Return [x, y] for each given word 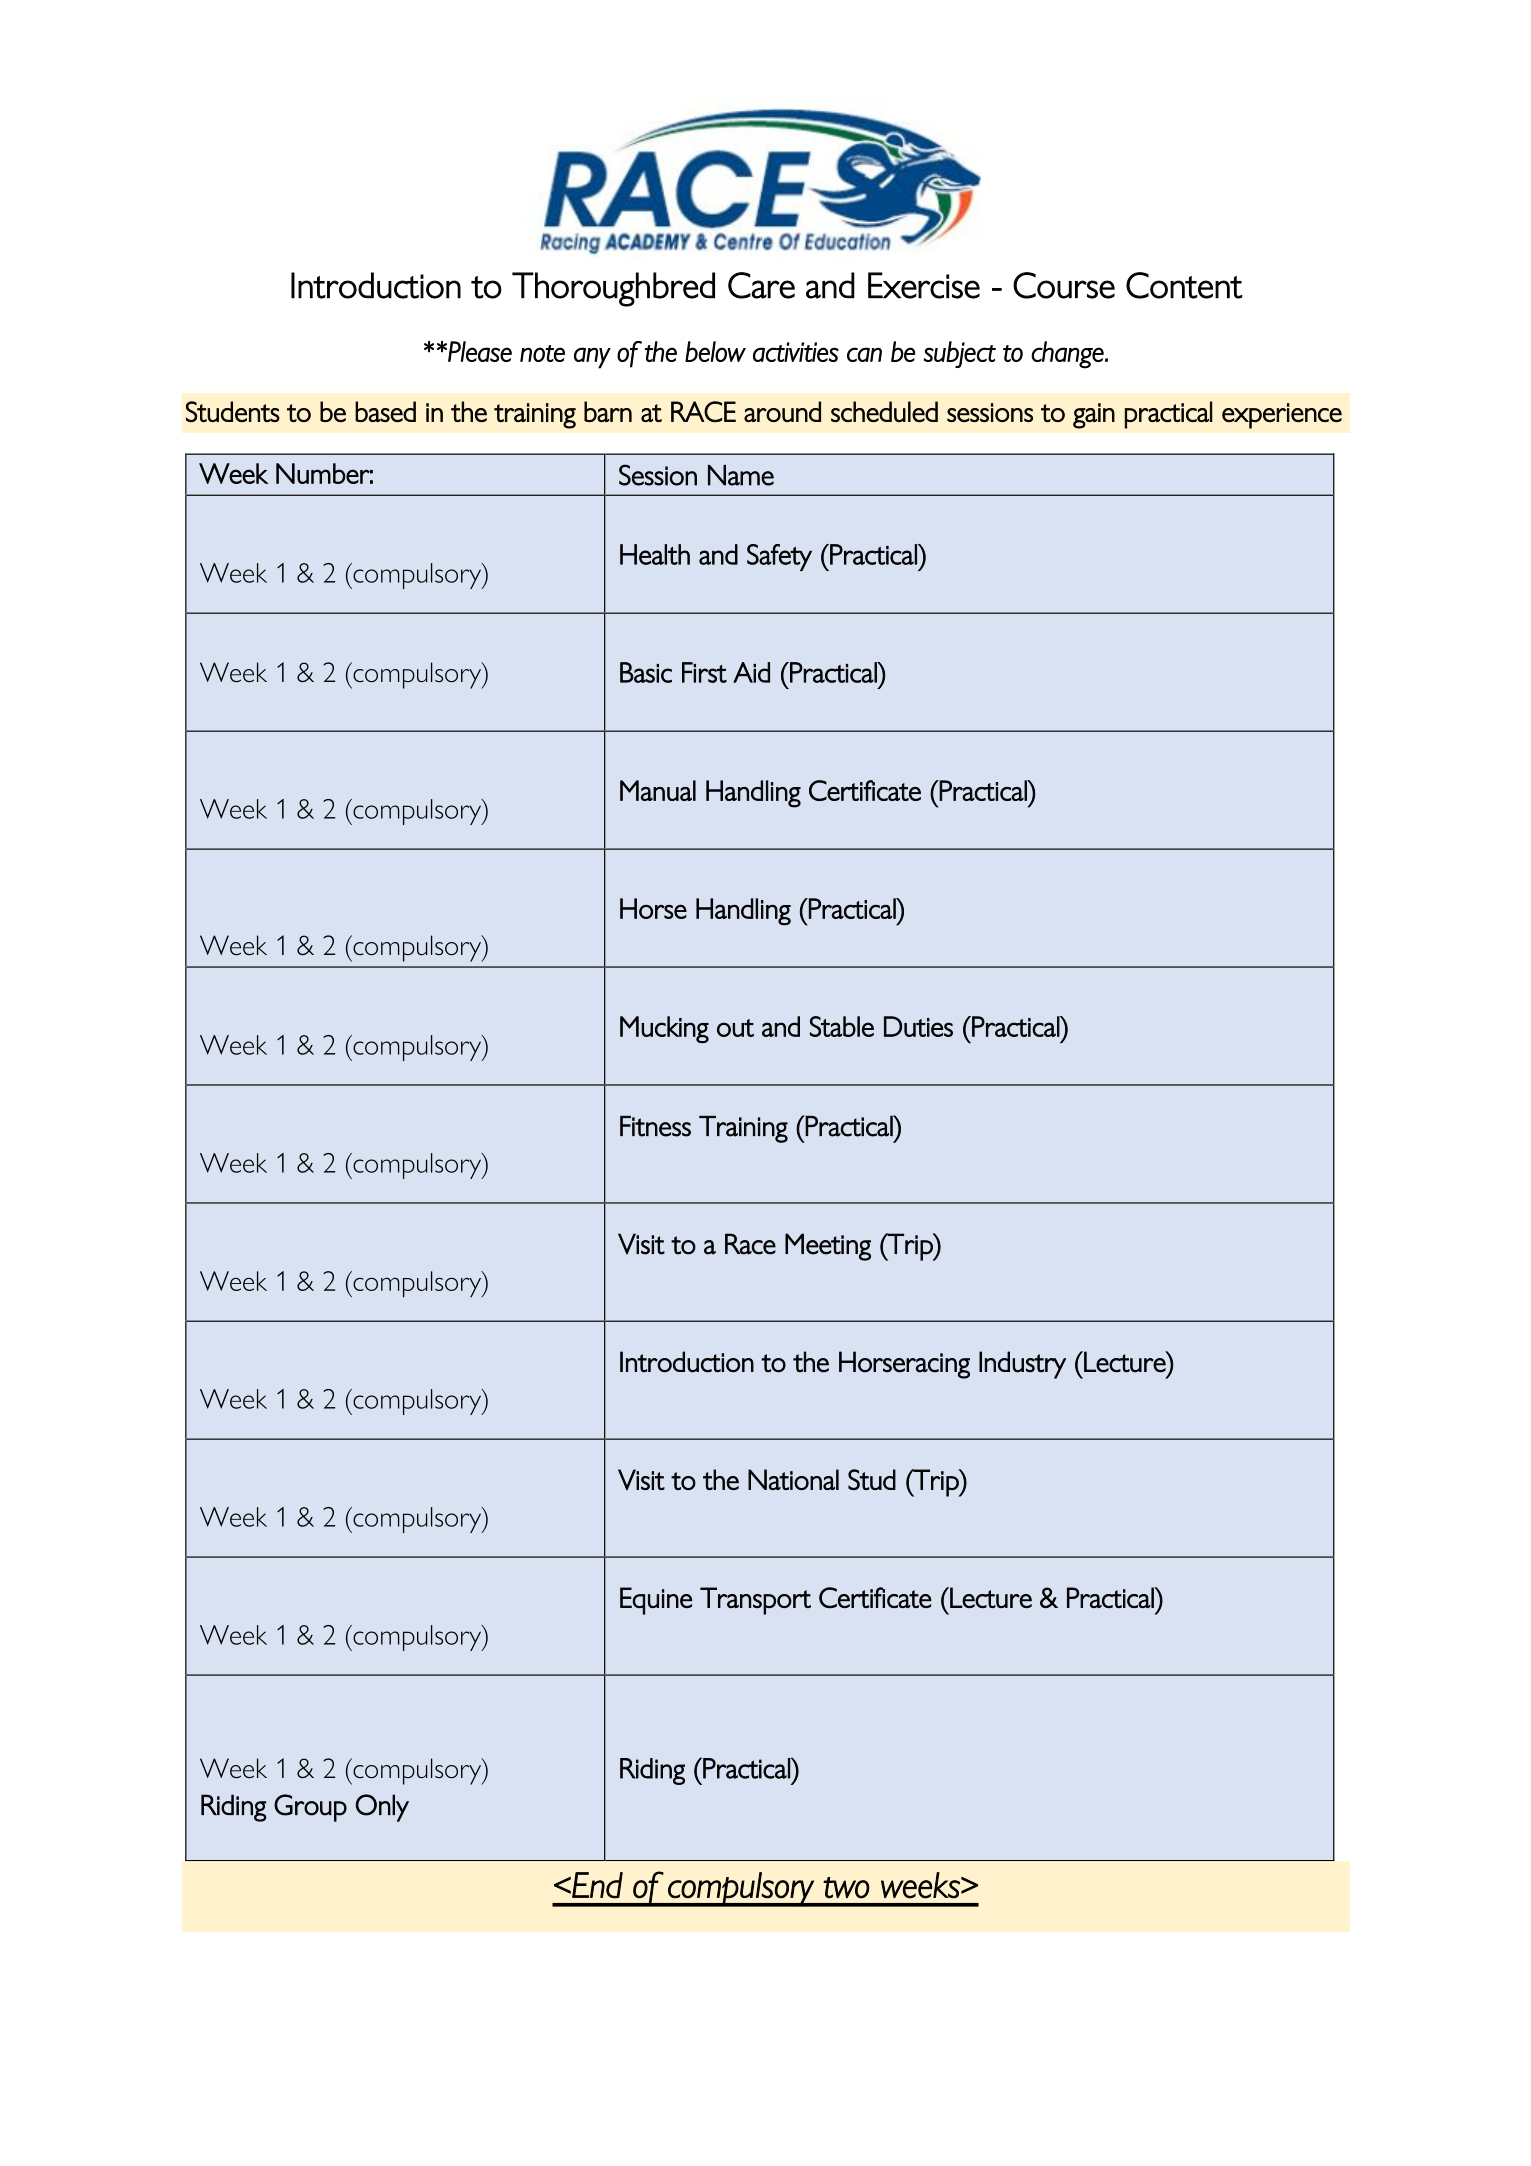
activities [796, 352]
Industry [1022, 1365]
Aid [751, 672]
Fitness [655, 1126]
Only [382, 1808]
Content [1184, 285]
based [385, 411]
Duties [918, 1026]
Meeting [828, 1247]
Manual [658, 790]
